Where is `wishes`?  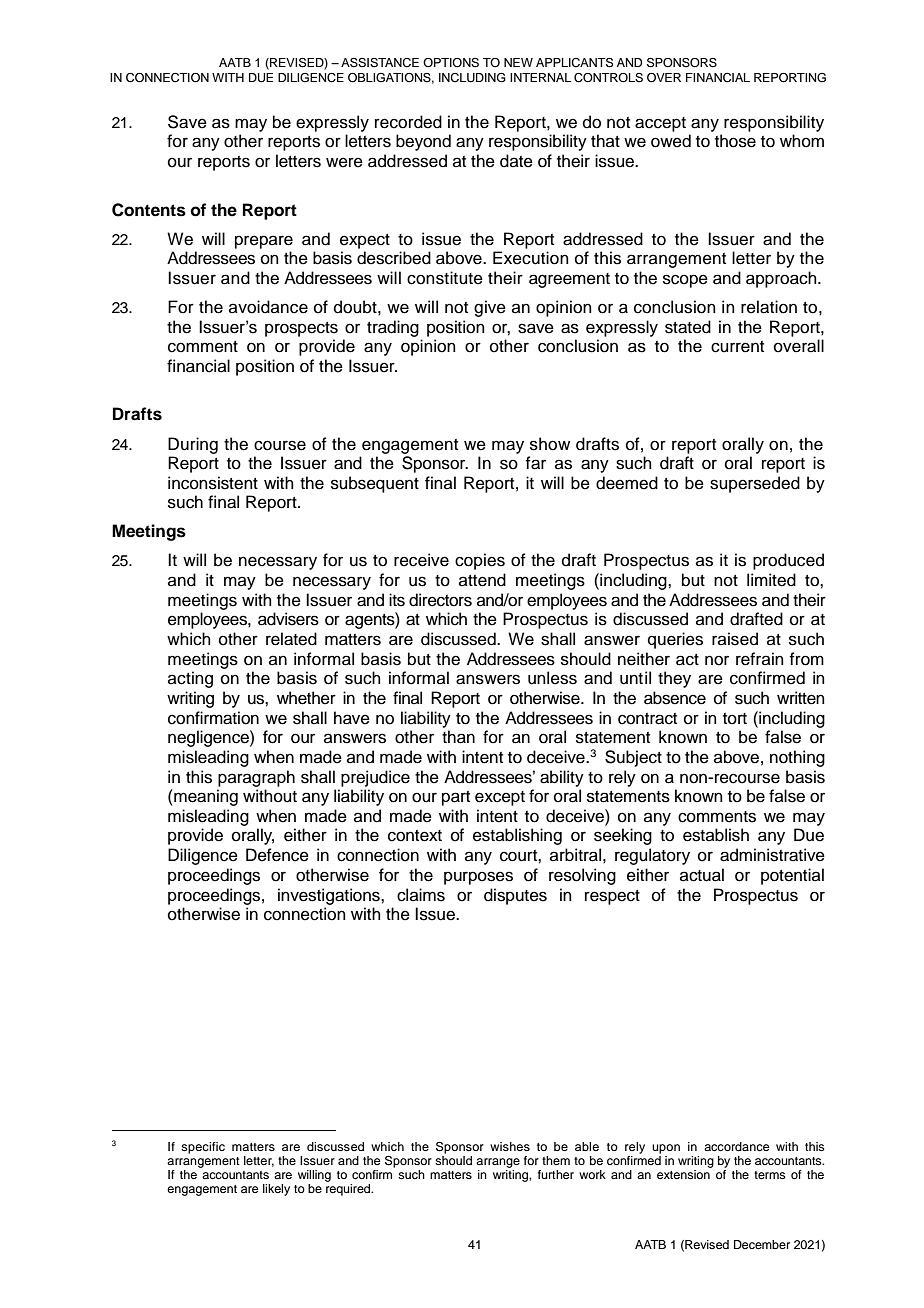
wishes is located at coordinates (510, 1146).
